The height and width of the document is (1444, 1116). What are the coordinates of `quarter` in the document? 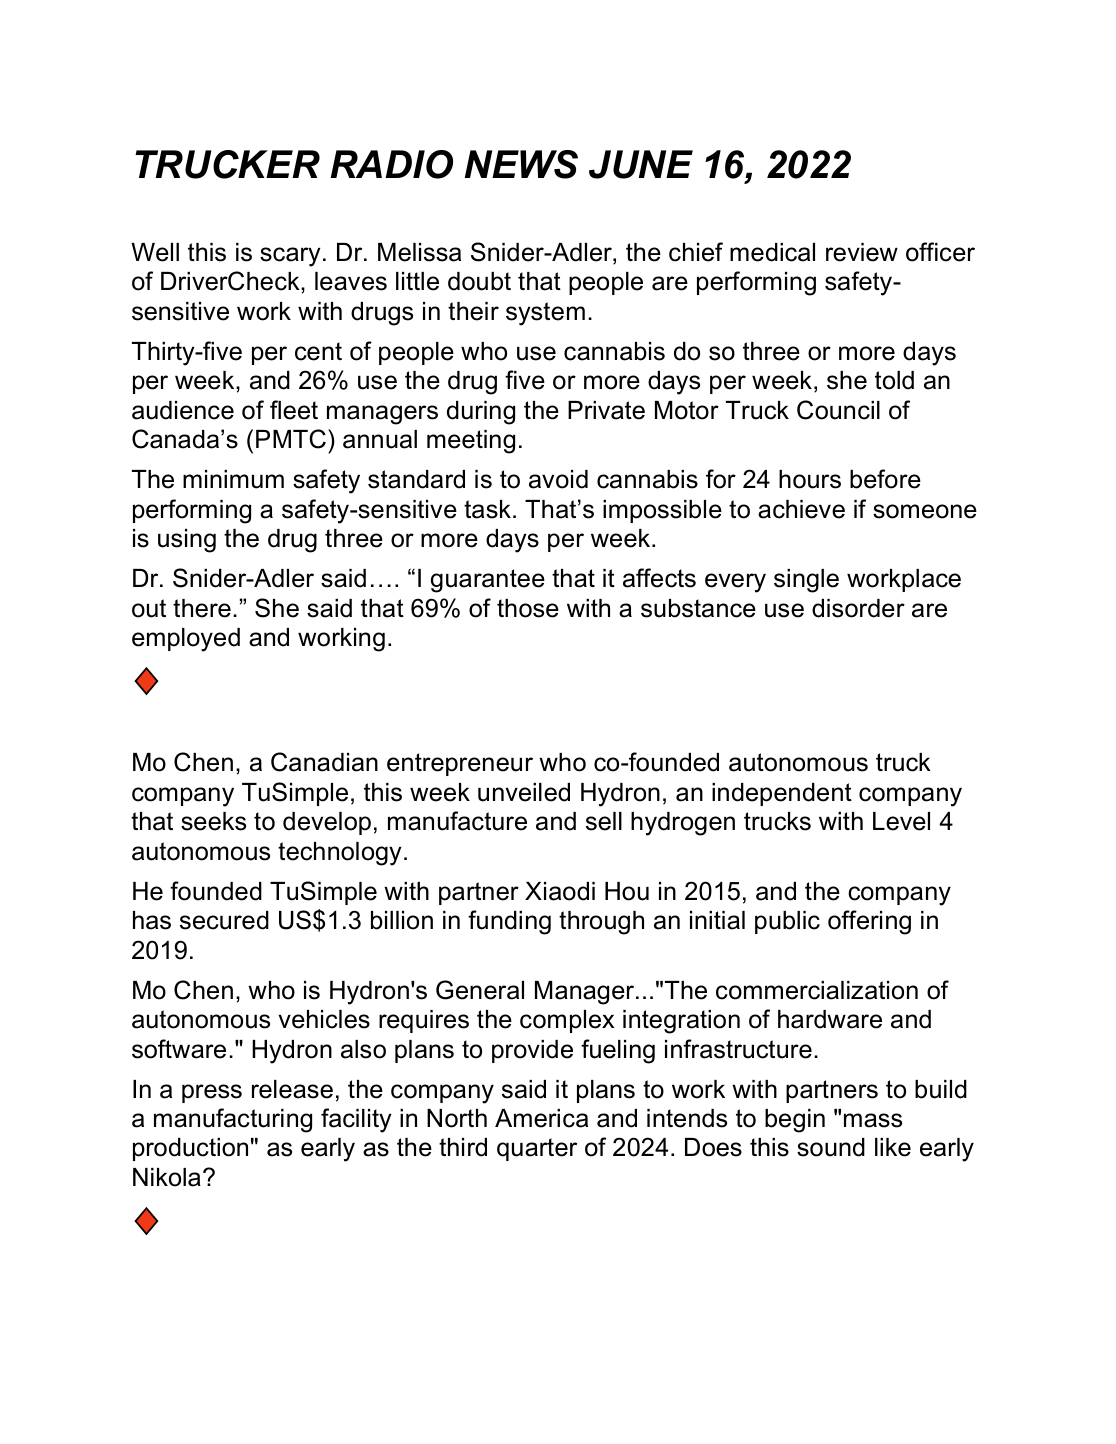 It's located at (537, 1149).
